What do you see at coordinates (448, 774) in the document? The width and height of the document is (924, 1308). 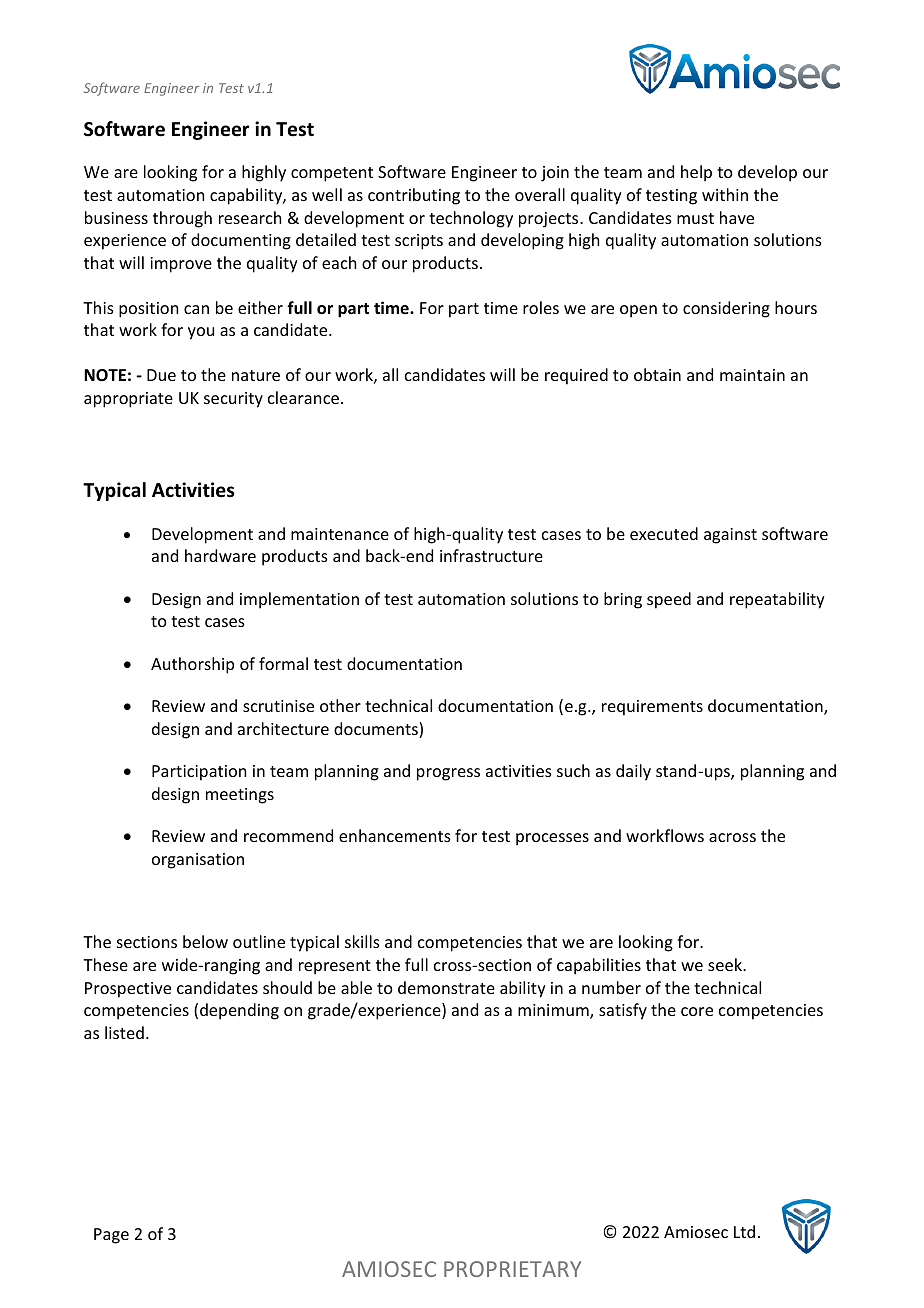 I see `progress` at bounding box center [448, 774].
